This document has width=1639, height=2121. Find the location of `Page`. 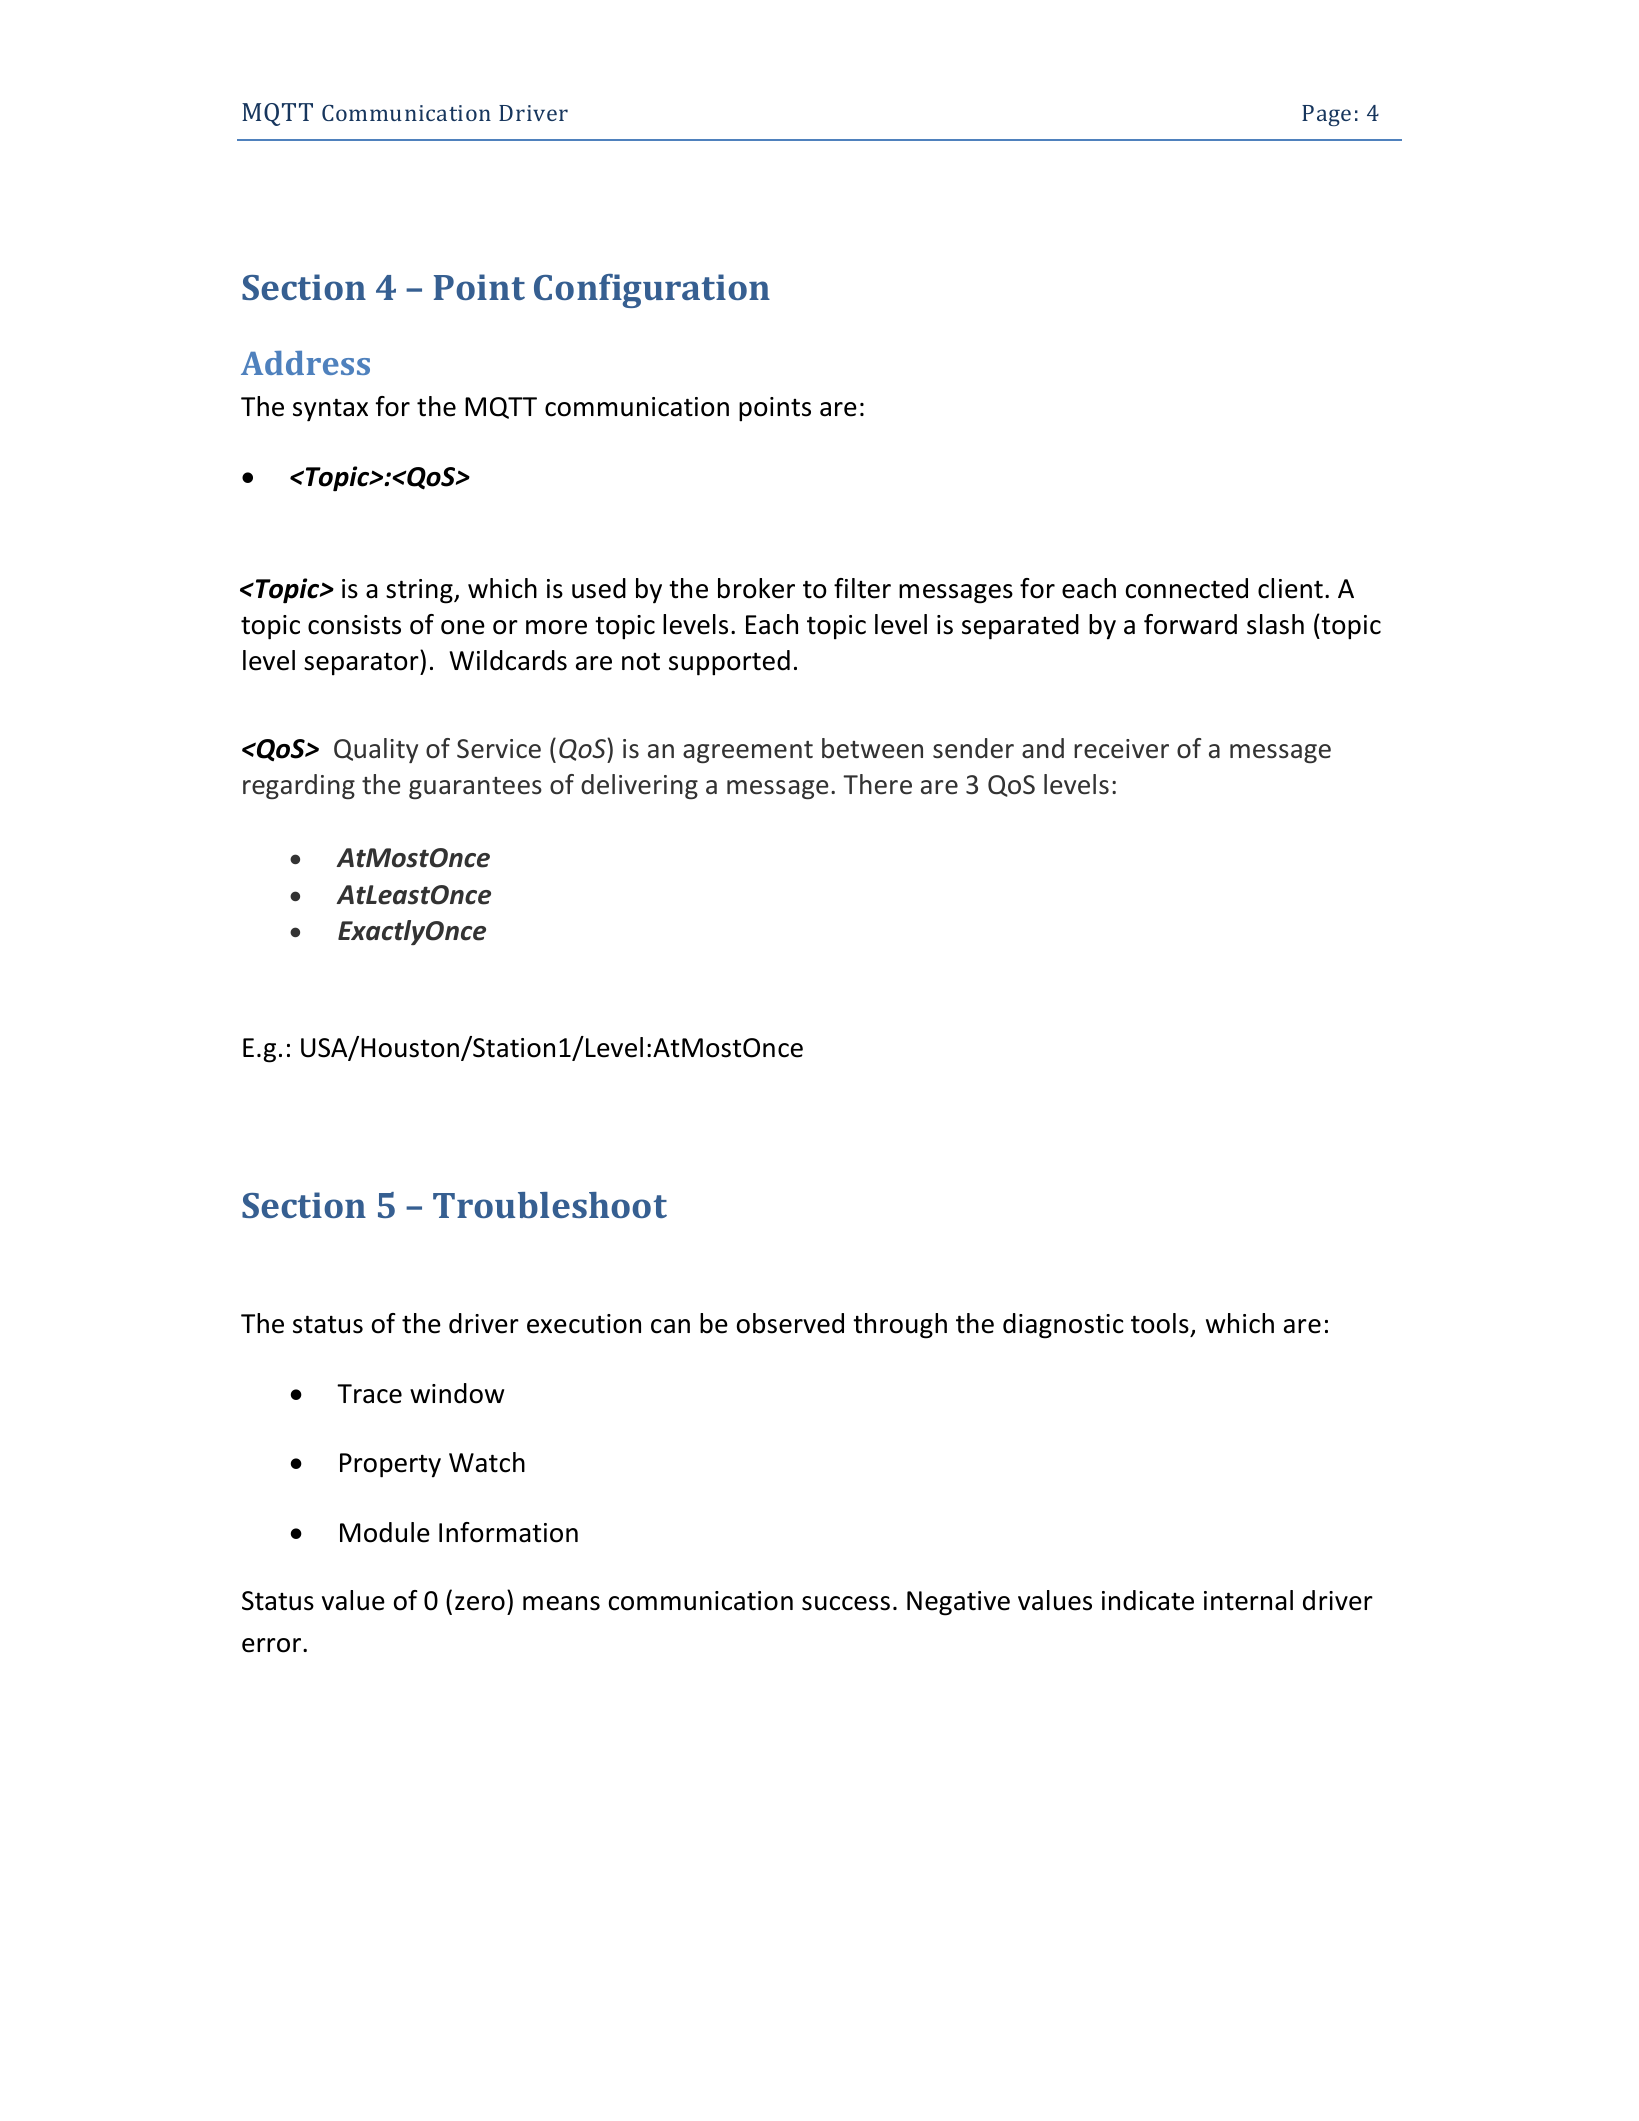

Page is located at coordinates (1326, 115).
